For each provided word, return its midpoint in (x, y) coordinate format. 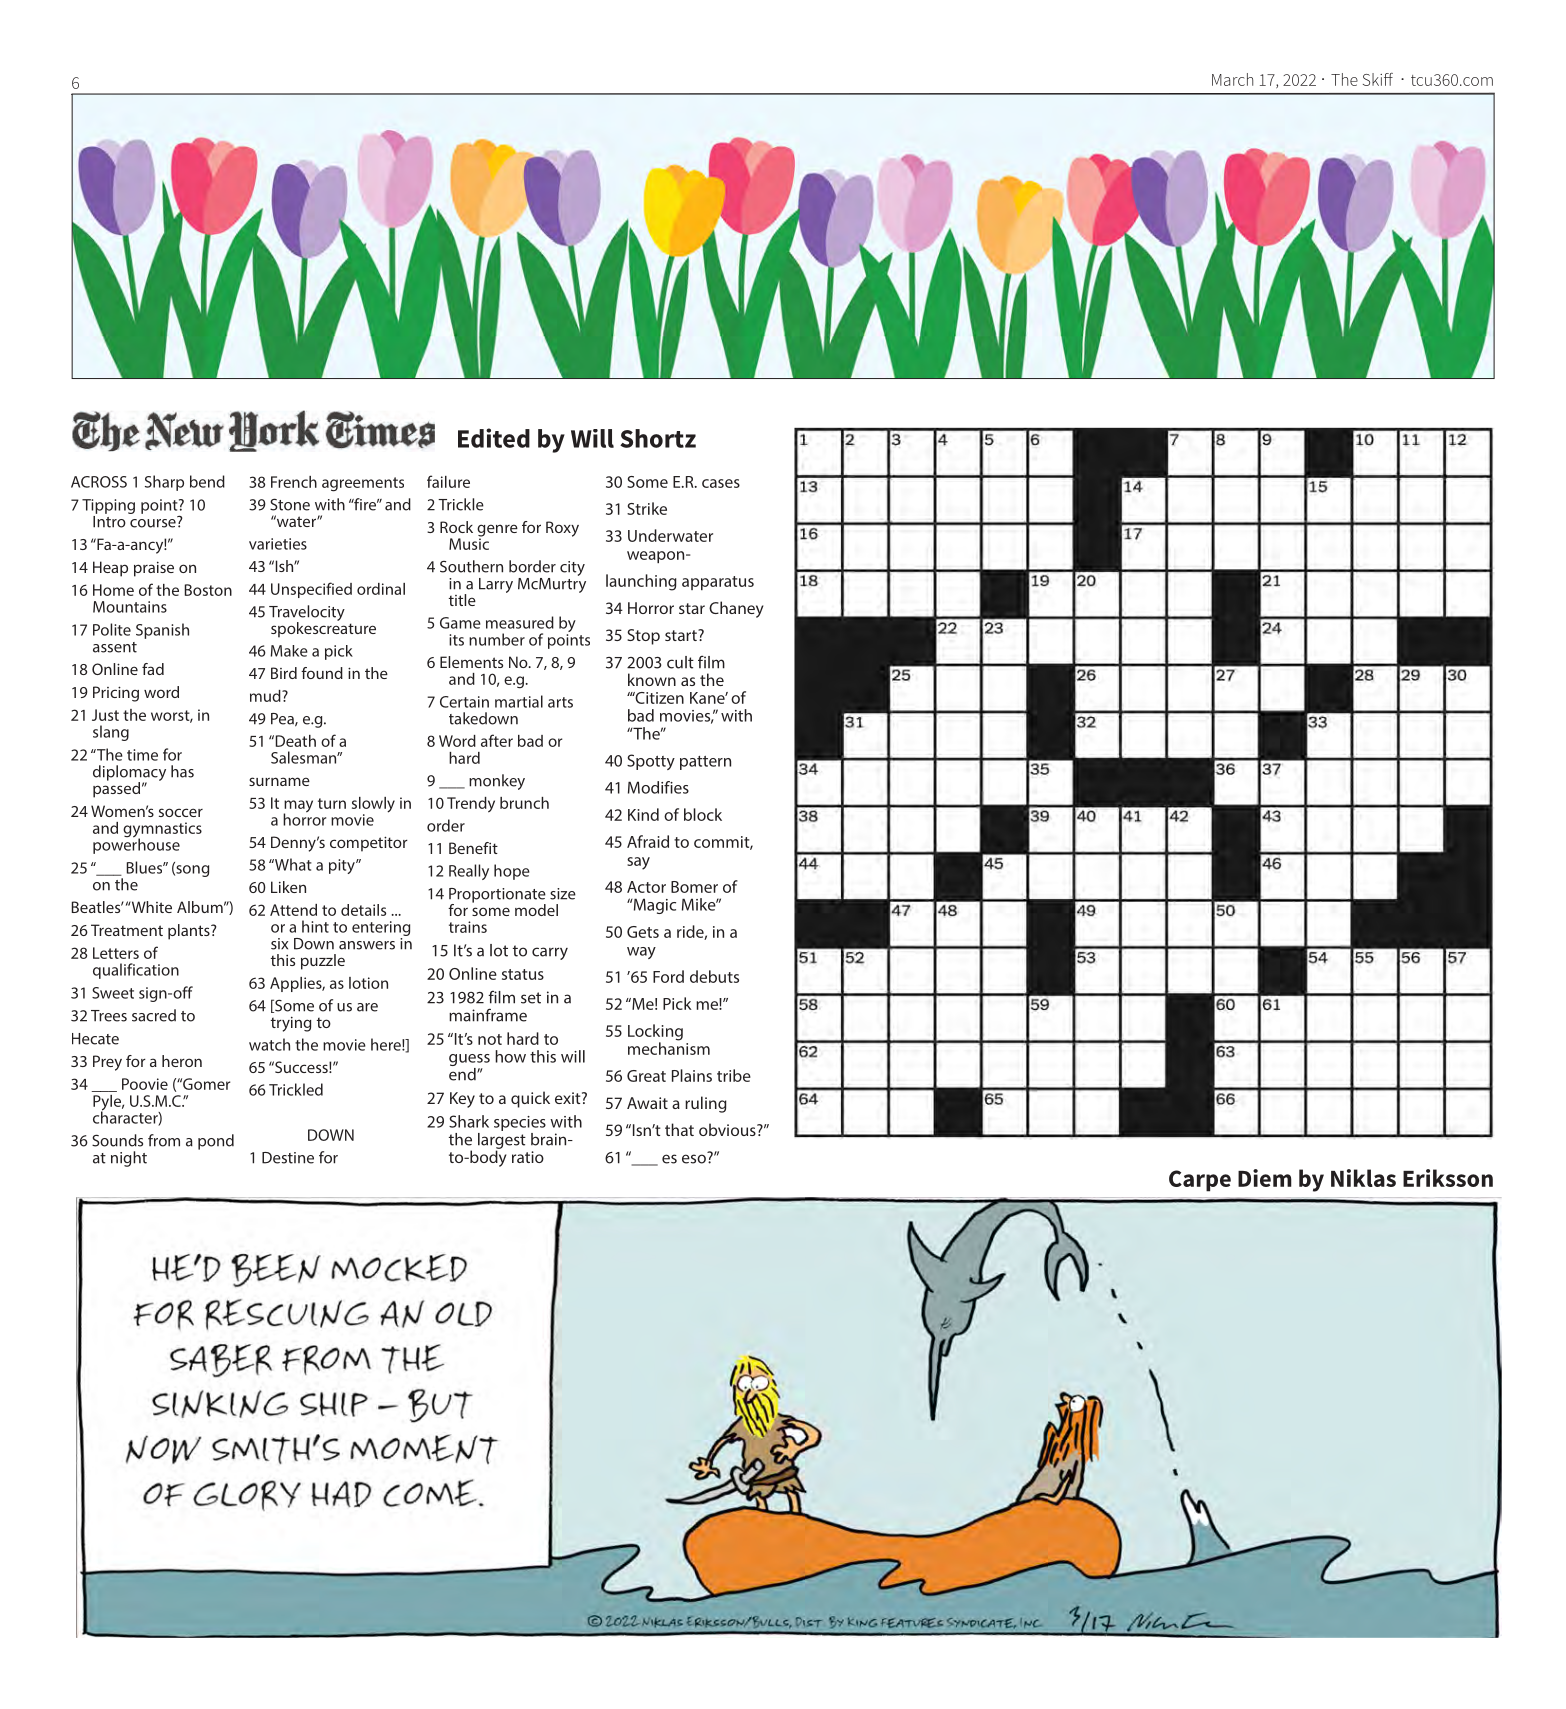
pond (216, 1142)
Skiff (1378, 79)
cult (680, 662)
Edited (494, 438)
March (1232, 79)
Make (289, 651)
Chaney (736, 609)
